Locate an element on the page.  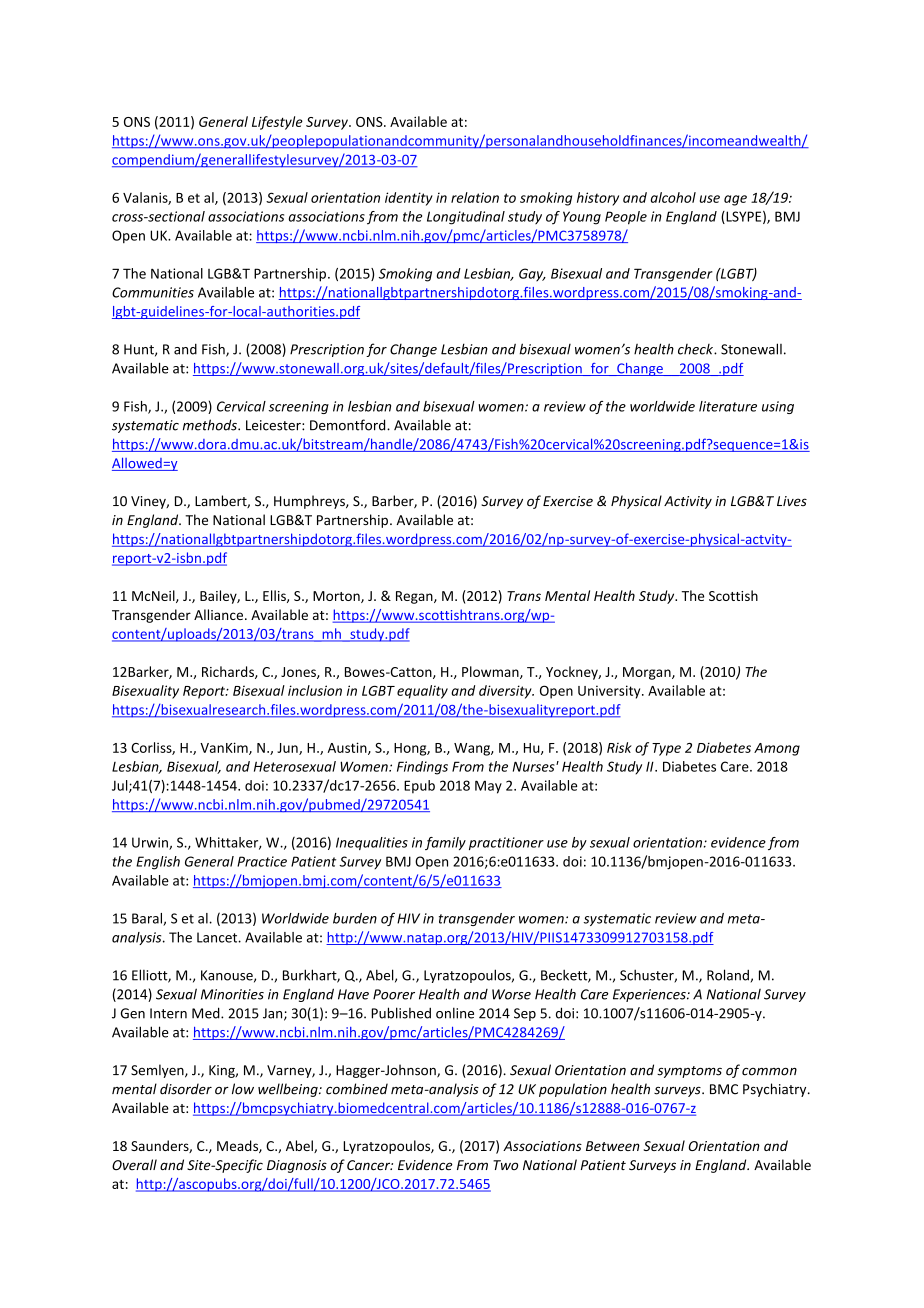
Baral is located at coordinates (148, 919).
